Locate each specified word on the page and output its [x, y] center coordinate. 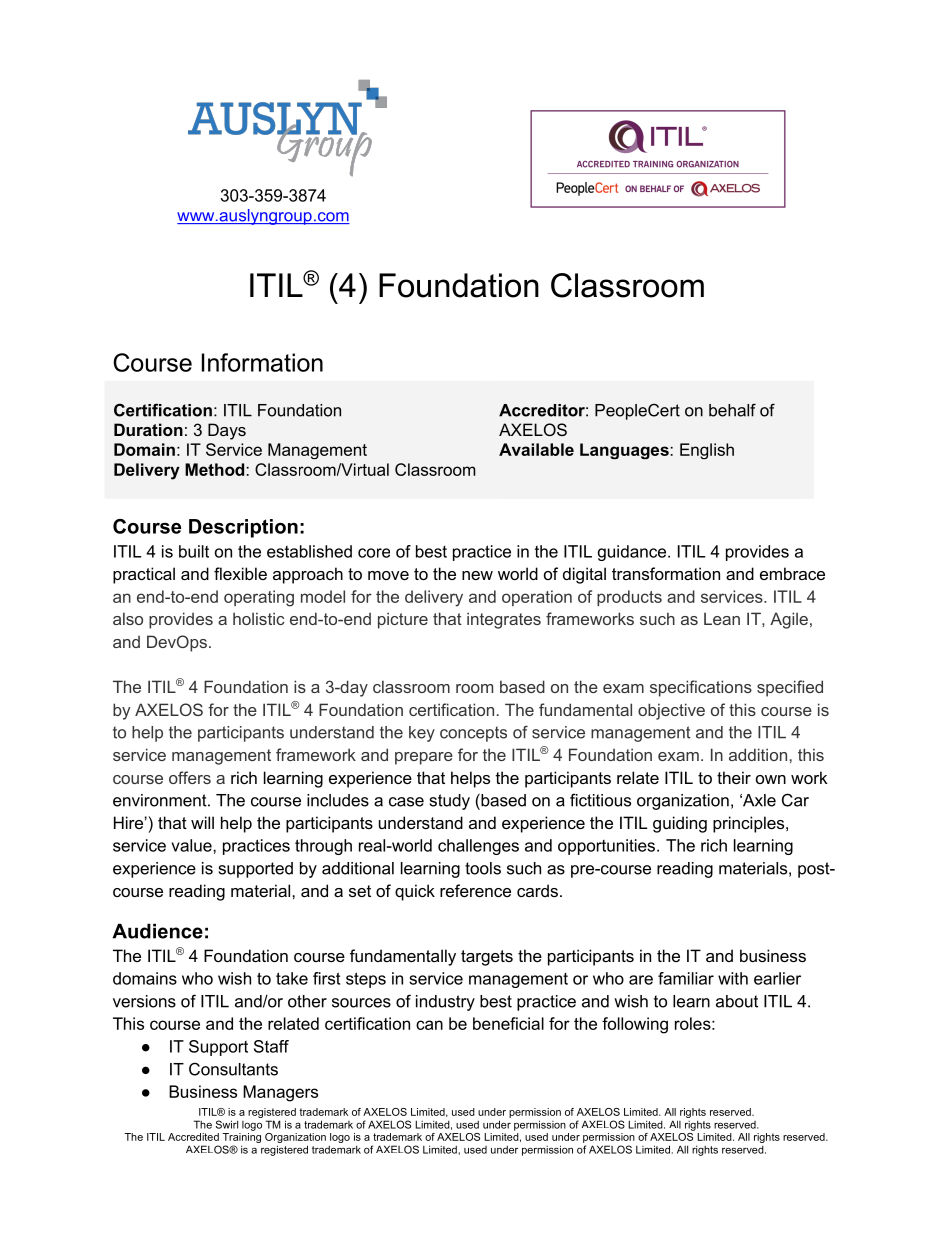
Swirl [227, 1124]
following [635, 1025]
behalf [732, 410]
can [429, 1025]
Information [262, 362]
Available [536, 449]
